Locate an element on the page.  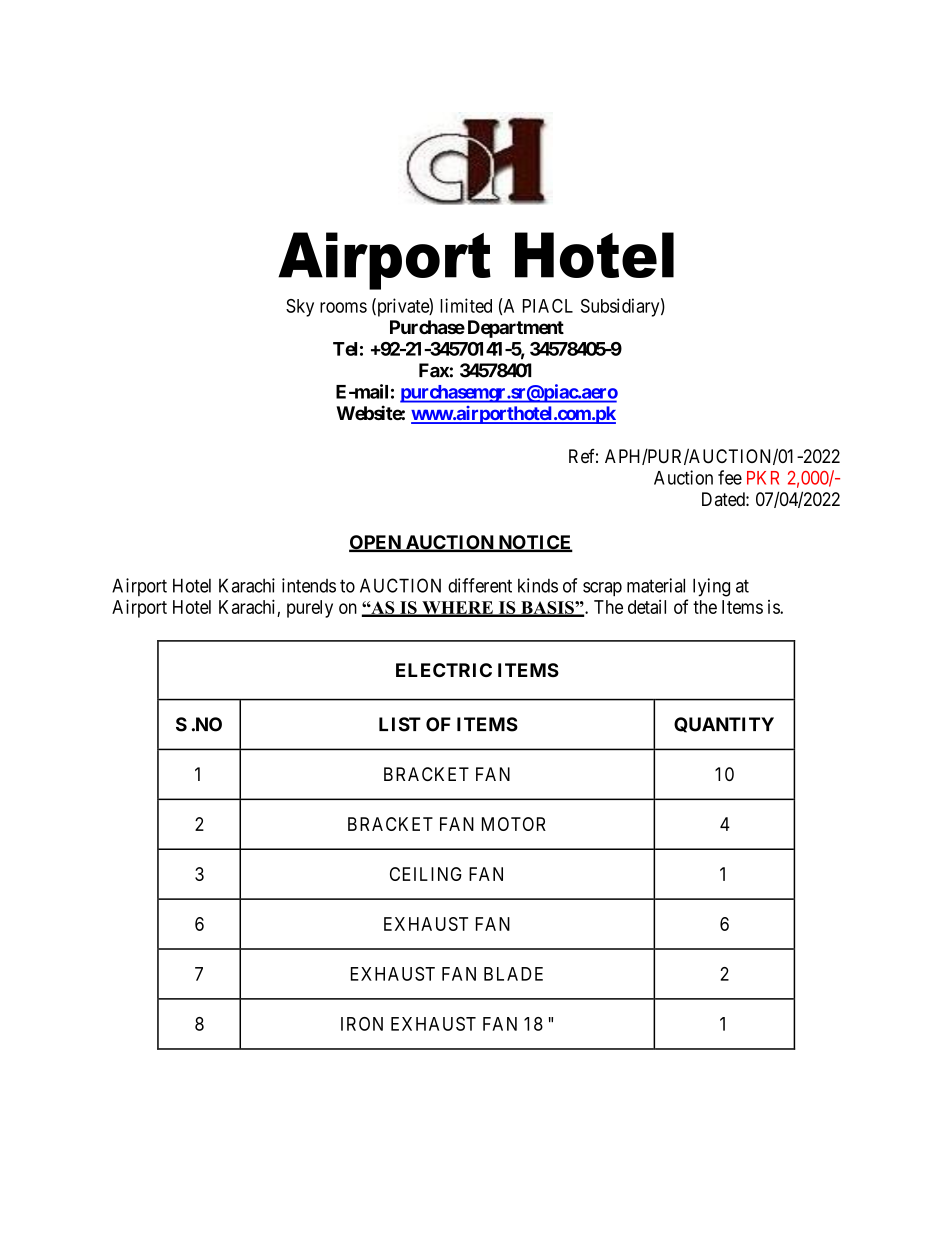
BLADE is located at coordinates (513, 974).
